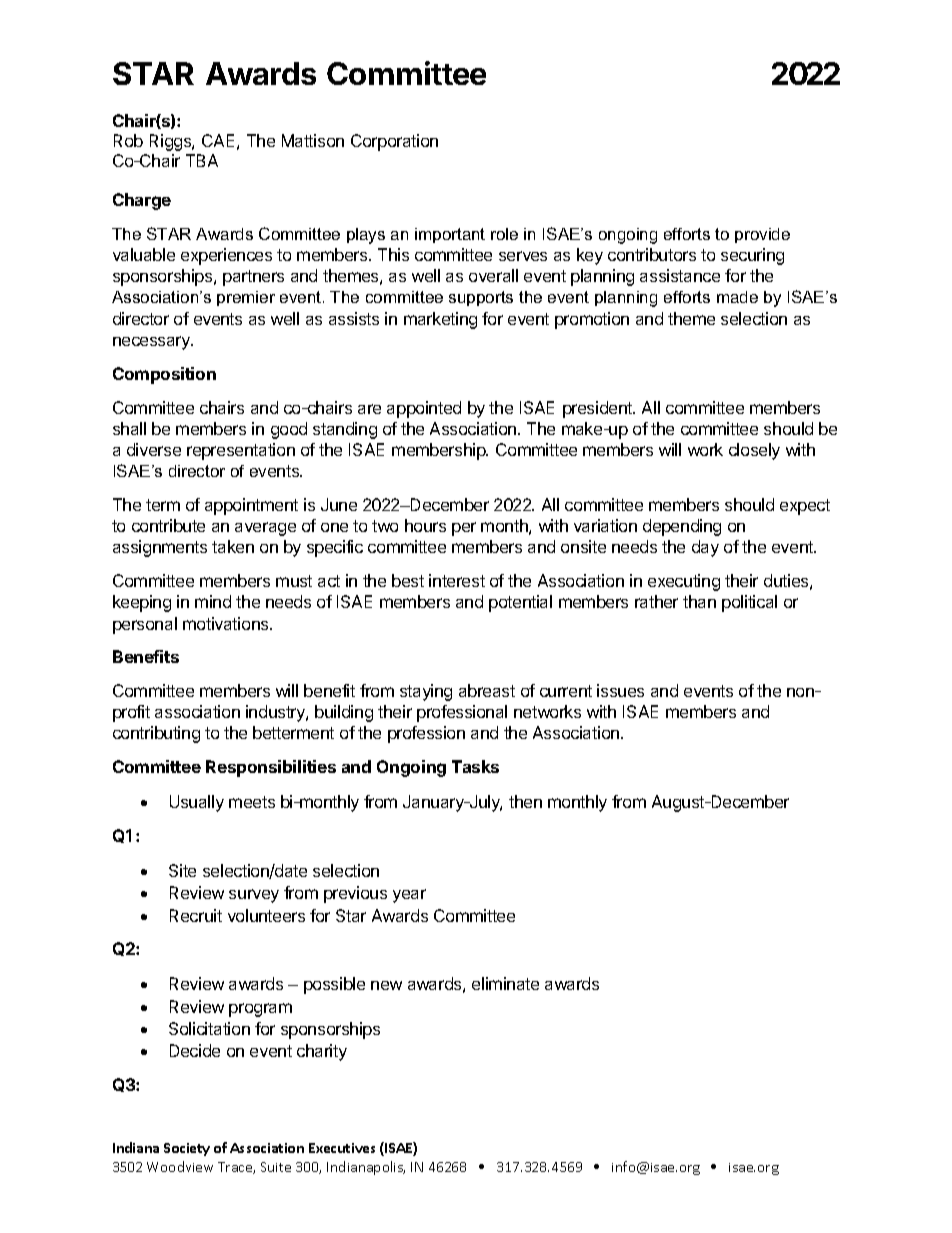 This screenshot has width=952, height=1233. Describe the element at coordinates (762, 235) in the screenshot. I see `provide` at that location.
